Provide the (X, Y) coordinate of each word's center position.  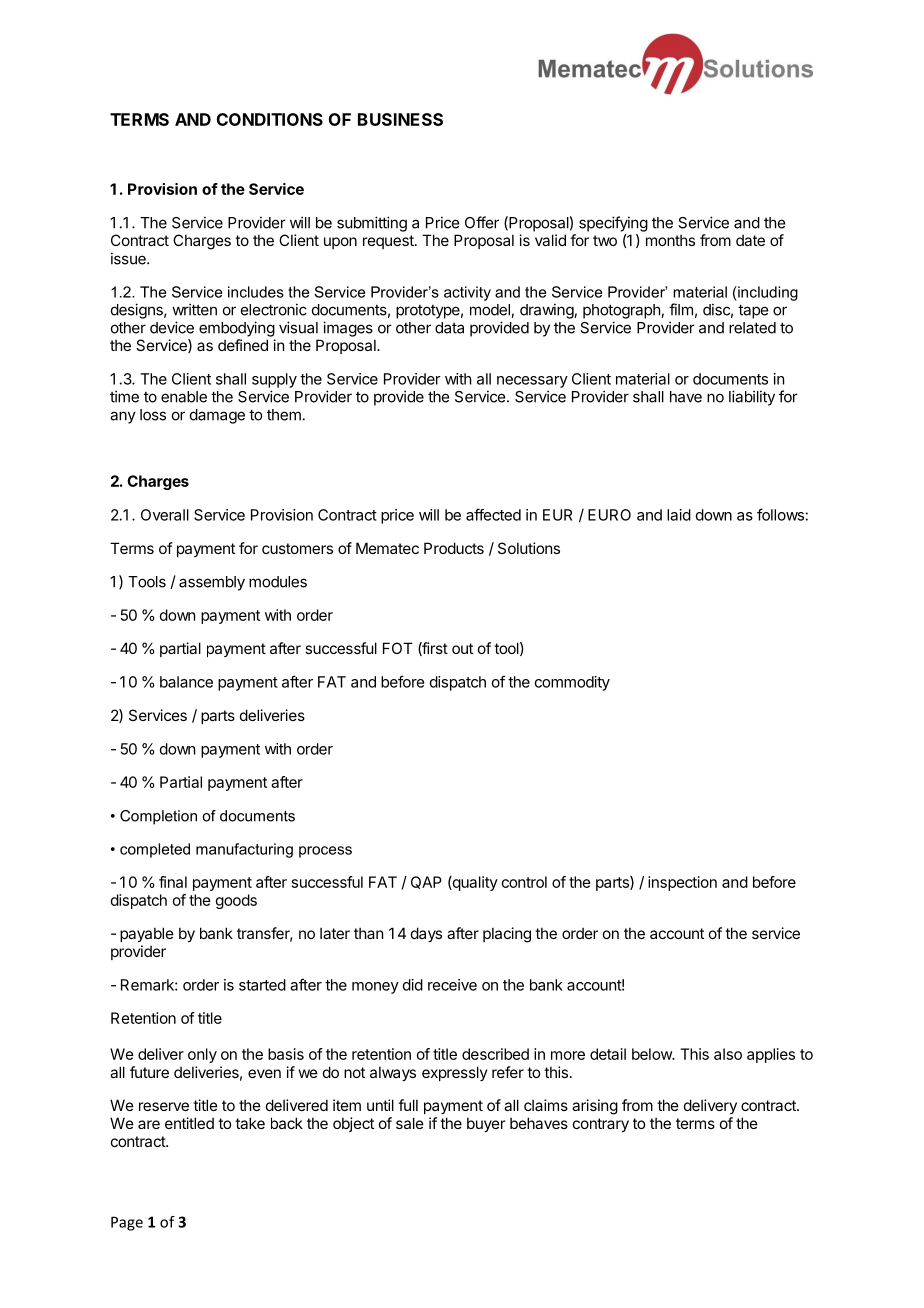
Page (127, 1223)
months (670, 240)
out (462, 648)
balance (186, 682)
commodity (572, 683)
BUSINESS (400, 119)
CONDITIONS (270, 119)
